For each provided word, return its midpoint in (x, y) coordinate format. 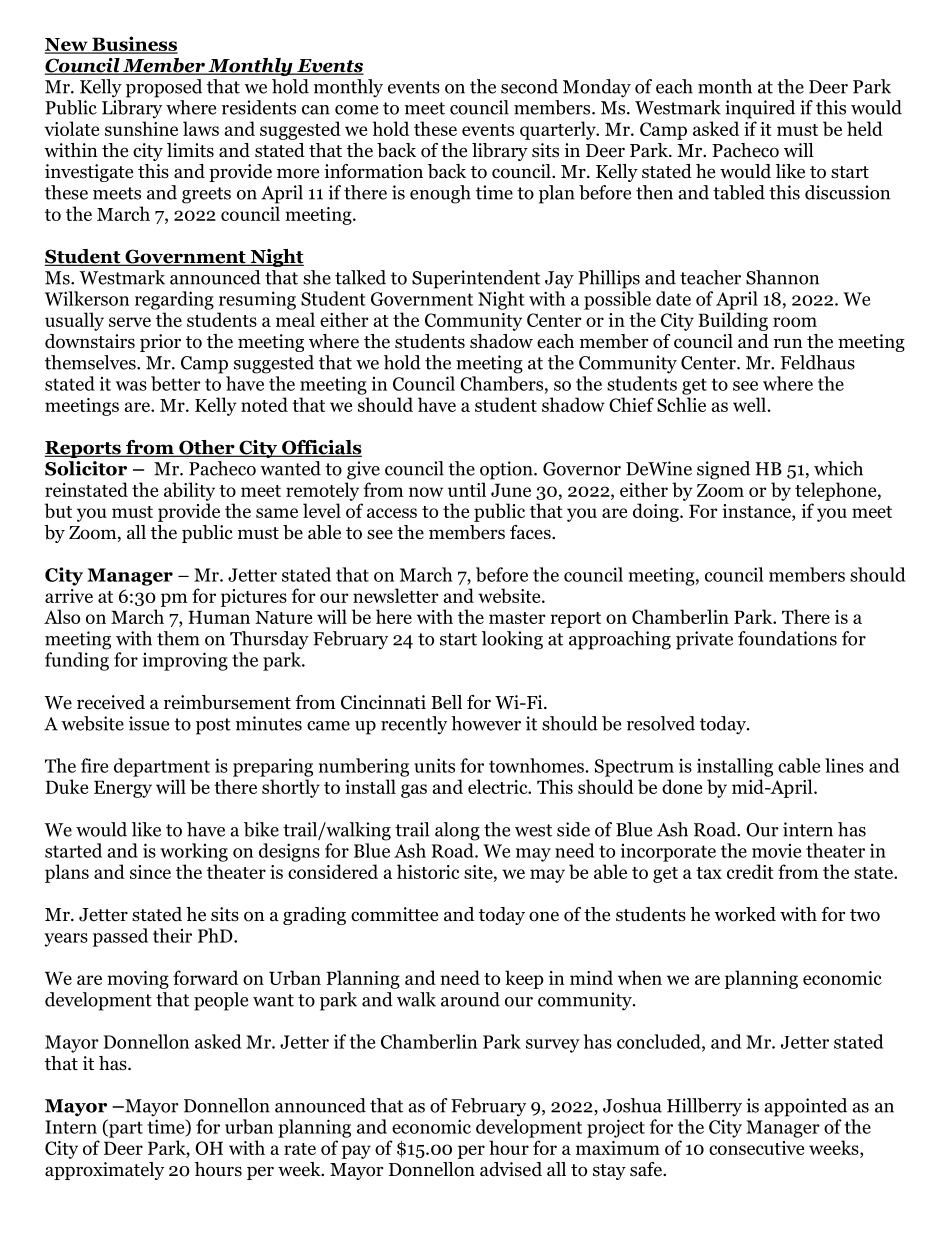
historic (428, 871)
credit (750, 871)
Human (219, 617)
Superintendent (476, 279)
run (788, 343)
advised (511, 1169)
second (529, 86)
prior (160, 343)
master (517, 618)
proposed (164, 88)
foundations (787, 638)
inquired (760, 109)
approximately (104, 1171)
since (150, 872)
